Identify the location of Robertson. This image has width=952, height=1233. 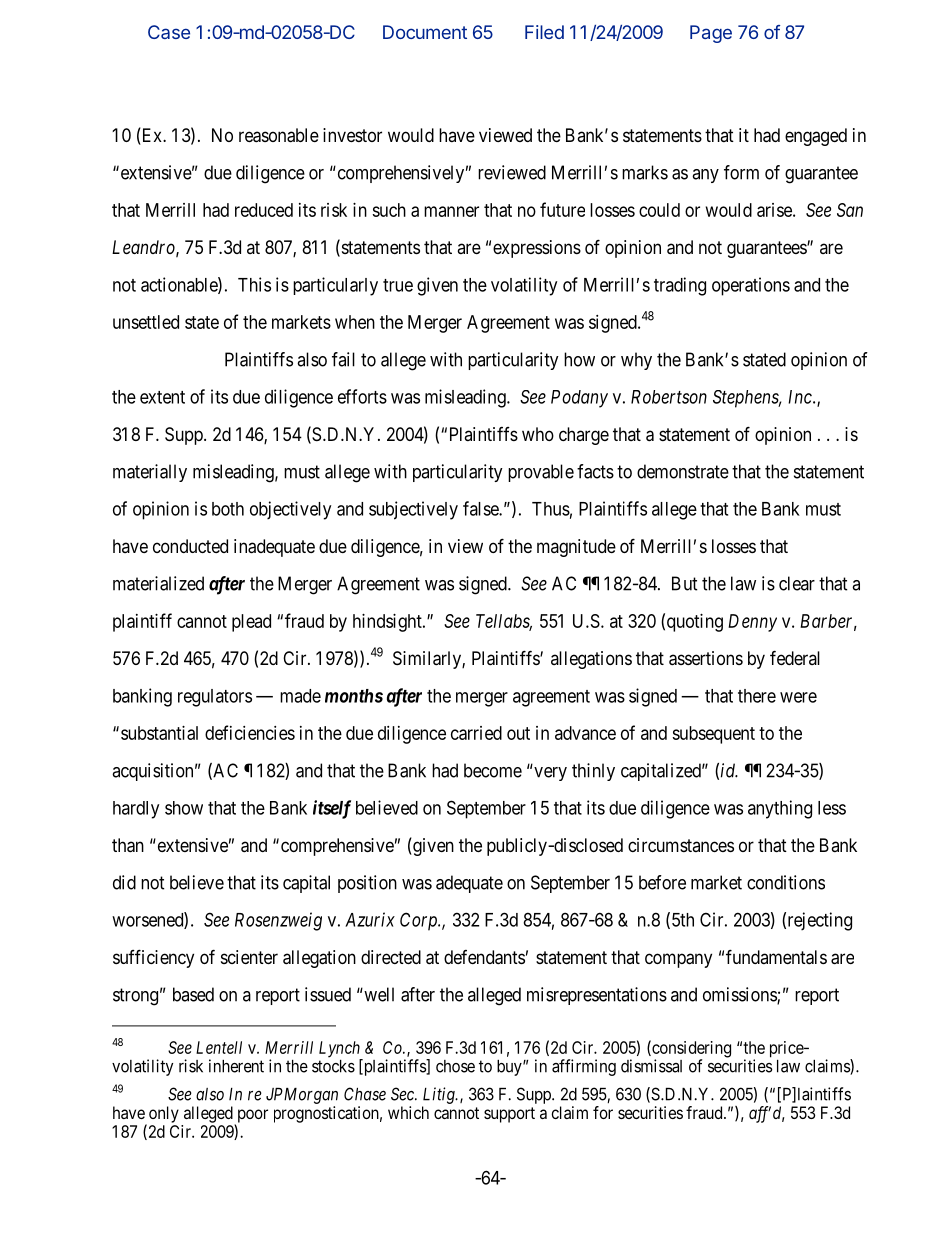
(669, 397).
